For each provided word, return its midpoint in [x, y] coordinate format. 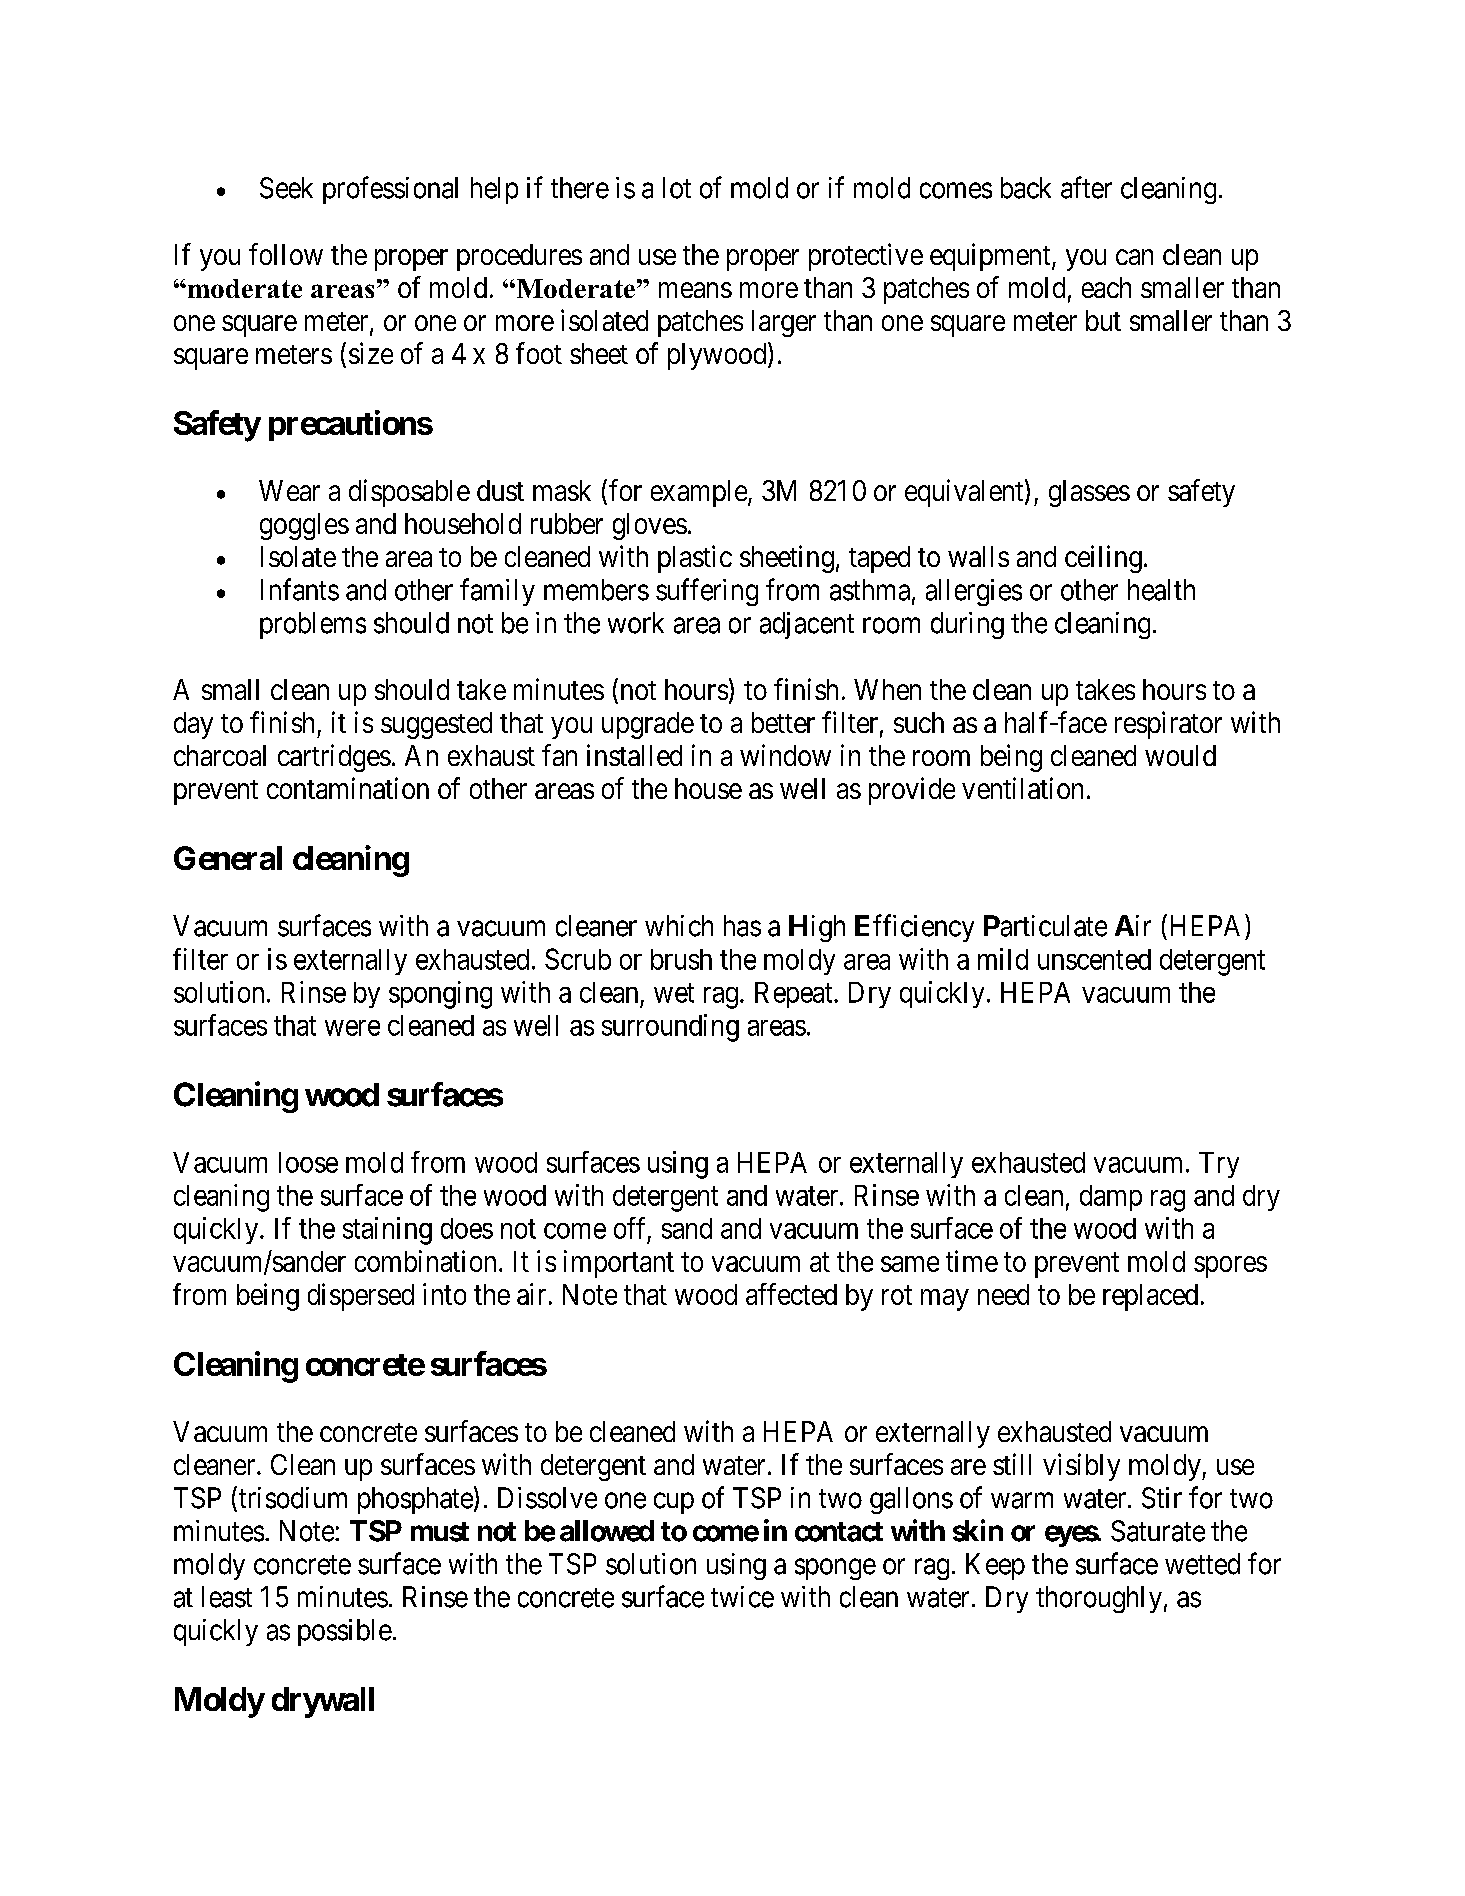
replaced [1150, 1297]
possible [345, 1632]
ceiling [1103, 559]
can [1134, 257]
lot [677, 188]
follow [286, 254]
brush [681, 959]
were [352, 1028]
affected [791, 1294]
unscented [1094, 959]
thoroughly [1099, 1599]
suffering [707, 592]
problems [313, 625]
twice [742, 1597]
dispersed [361, 1297]
